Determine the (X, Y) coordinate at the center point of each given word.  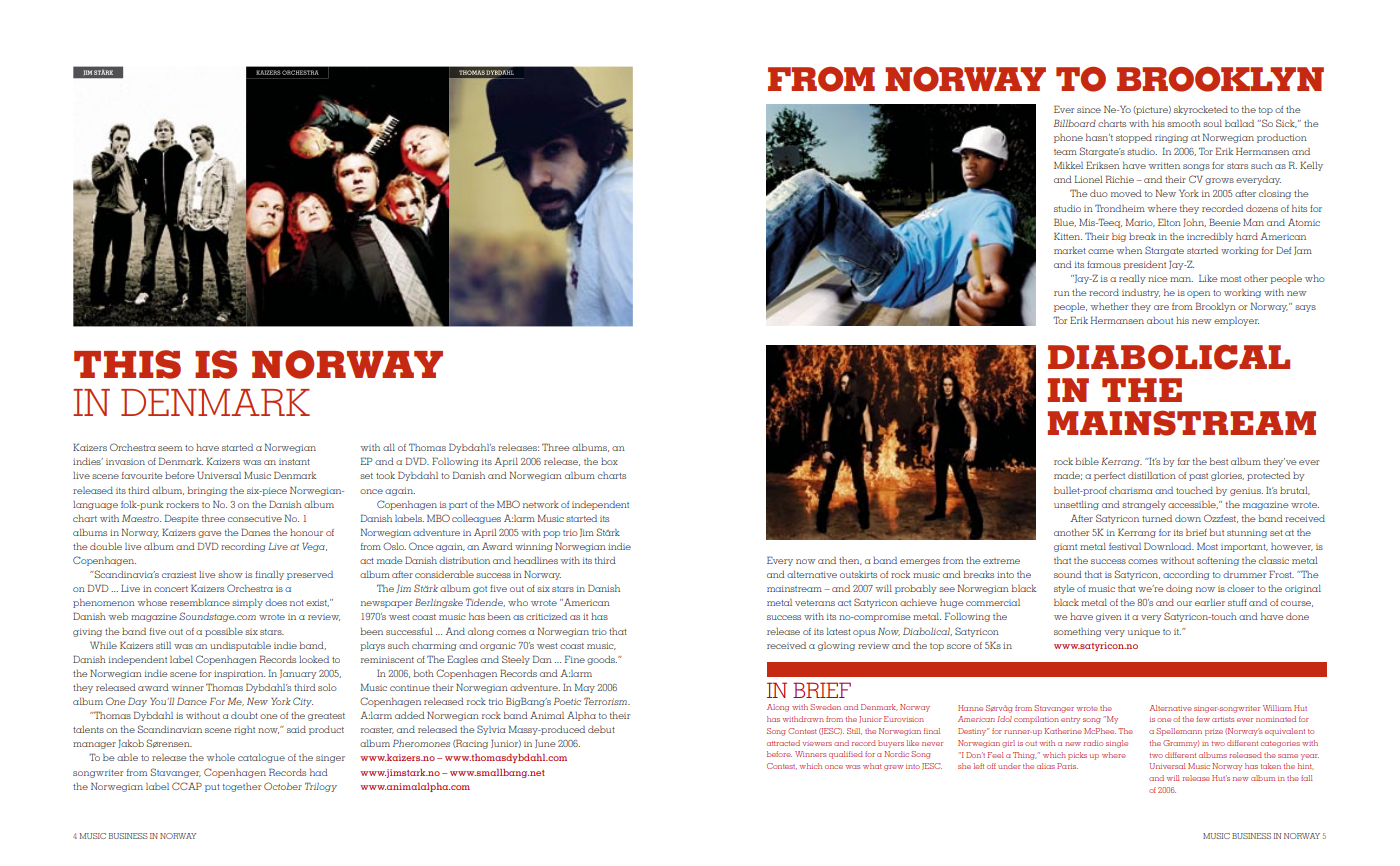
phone (1068, 138)
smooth (1184, 123)
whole (220, 757)
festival (1125, 546)
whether (1109, 306)
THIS (127, 364)
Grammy (1181, 744)
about (1160, 320)
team (1065, 152)
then (850, 561)
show (230, 574)
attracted (783, 743)
